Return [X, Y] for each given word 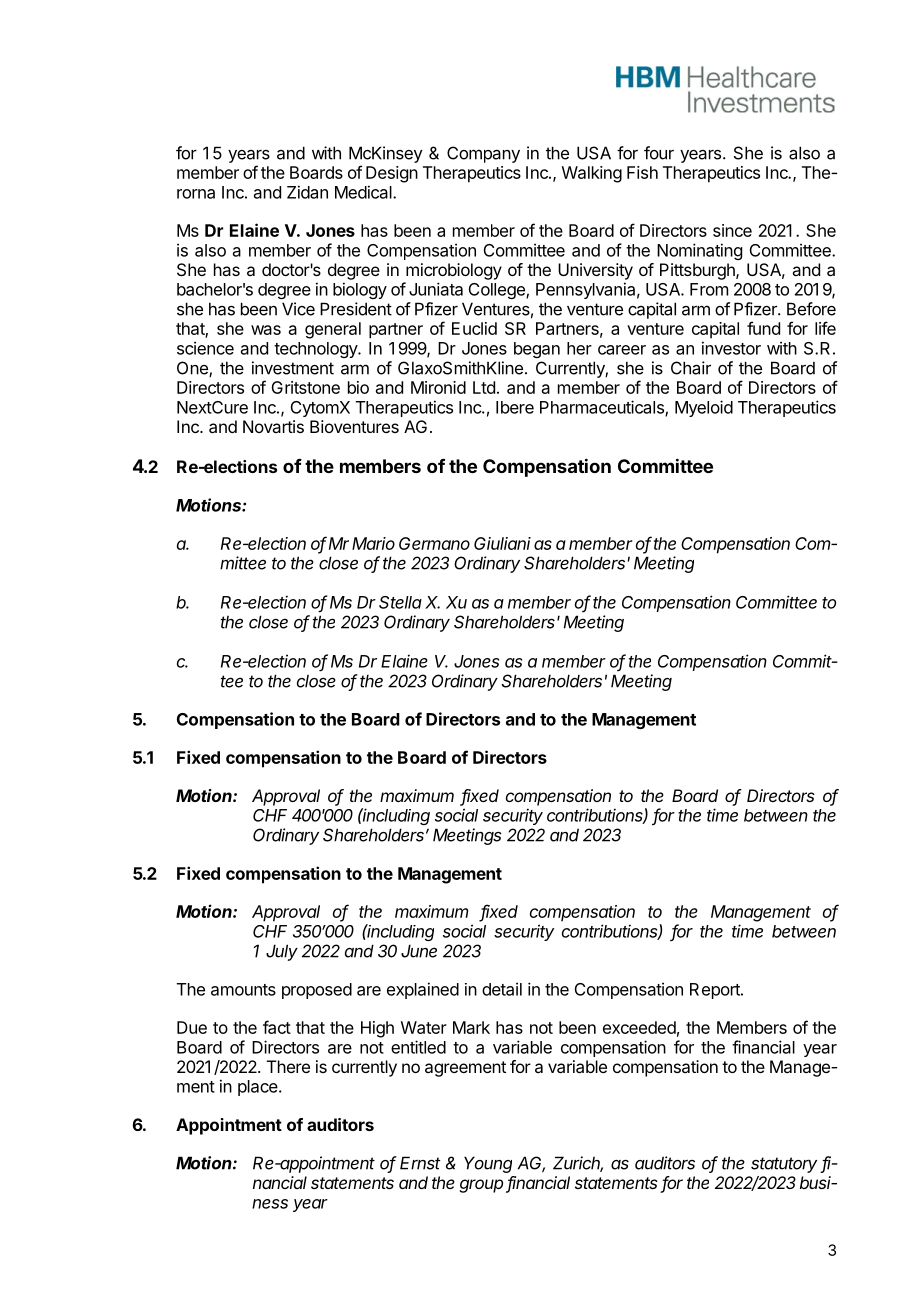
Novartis [273, 426]
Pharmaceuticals [603, 408]
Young [488, 1164]
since [732, 230]
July [282, 952]
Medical [364, 192]
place [259, 1088]
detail [502, 989]
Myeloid [704, 408]
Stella [400, 602]
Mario [373, 543]
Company [483, 154]
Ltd [484, 387]
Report [716, 991]
